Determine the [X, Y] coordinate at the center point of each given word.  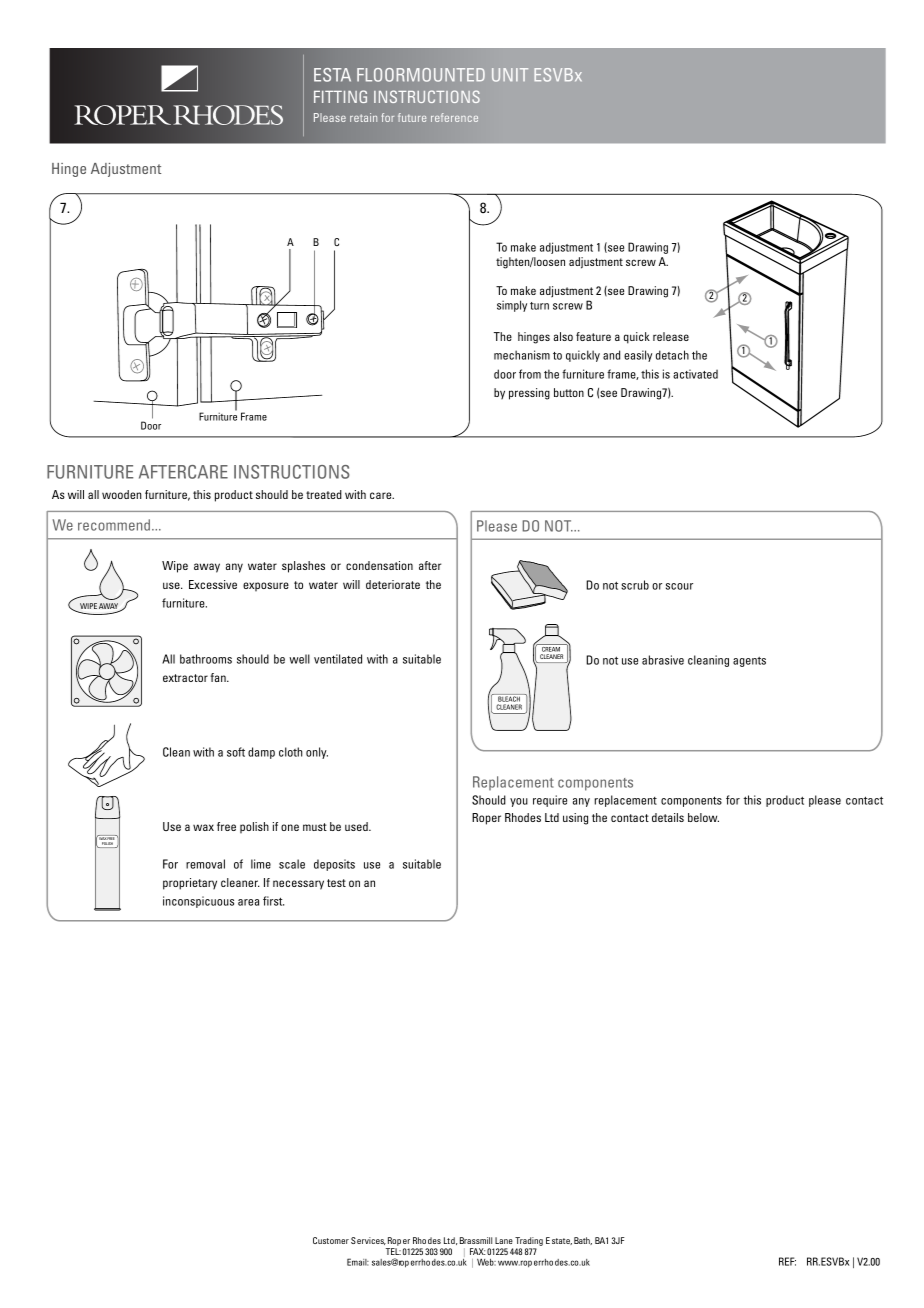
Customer [331, 1240]
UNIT [510, 75]
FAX [478, 1251]
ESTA [332, 75]
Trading [529, 1241]
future [412, 117]
